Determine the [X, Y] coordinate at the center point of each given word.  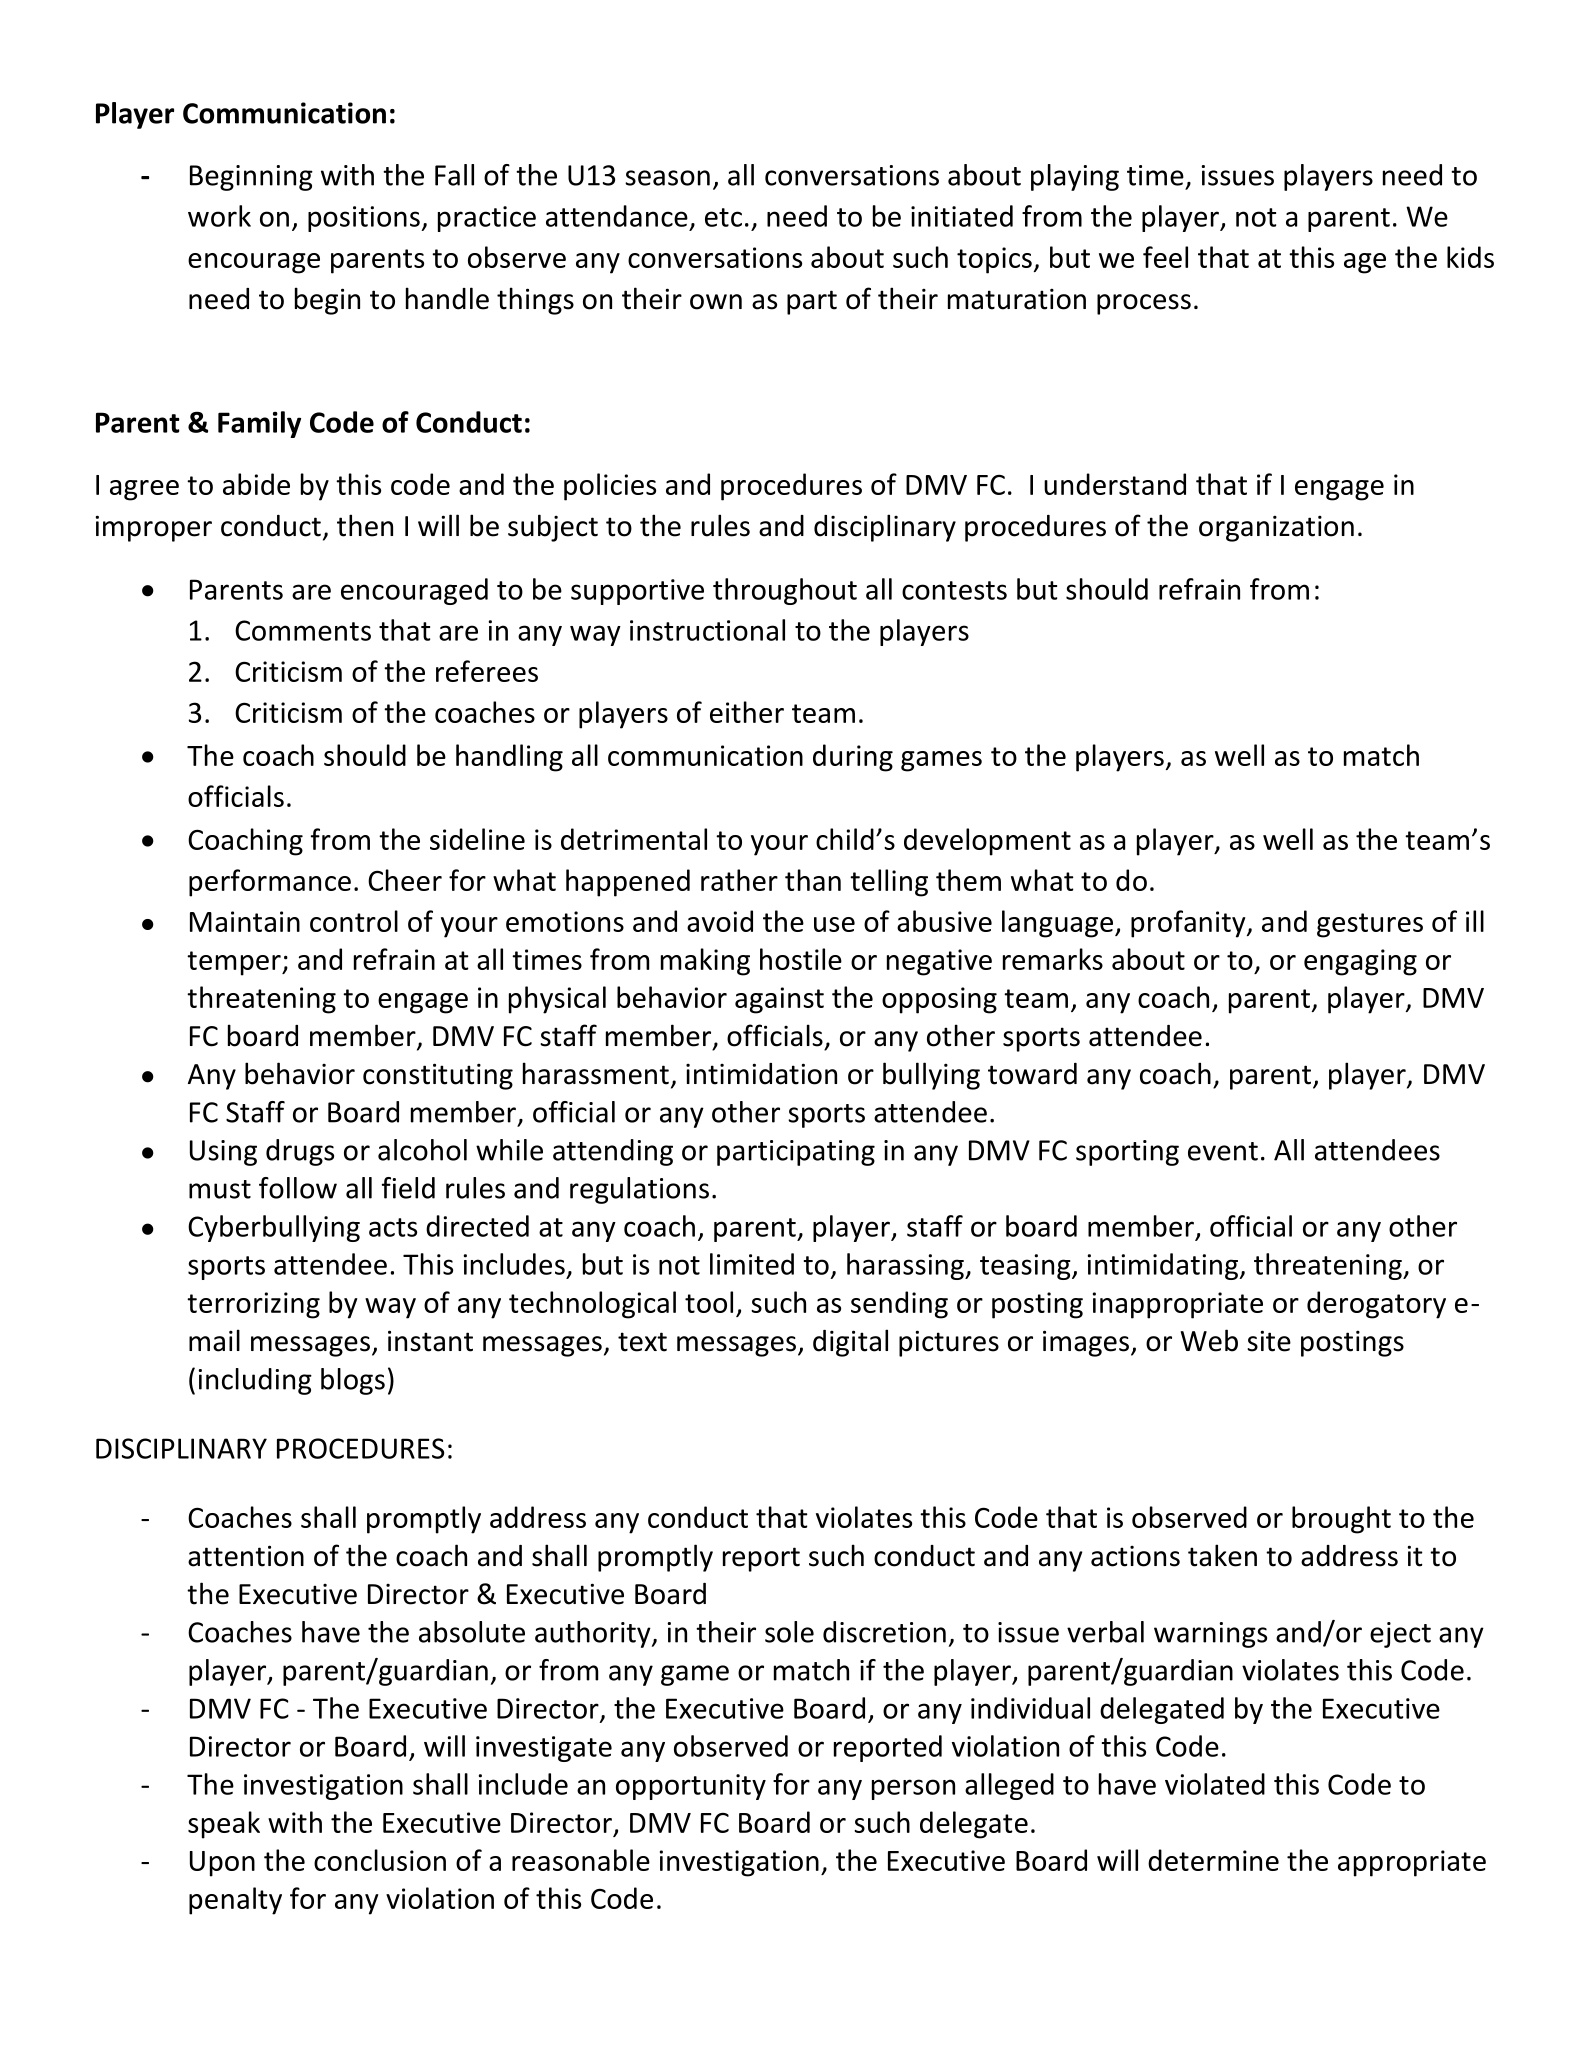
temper [235, 963]
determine [1213, 1860]
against [779, 1000]
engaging [1360, 962]
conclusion [380, 1860]
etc [723, 217]
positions [365, 219]
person [913, 1789]
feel [1165, 257]
